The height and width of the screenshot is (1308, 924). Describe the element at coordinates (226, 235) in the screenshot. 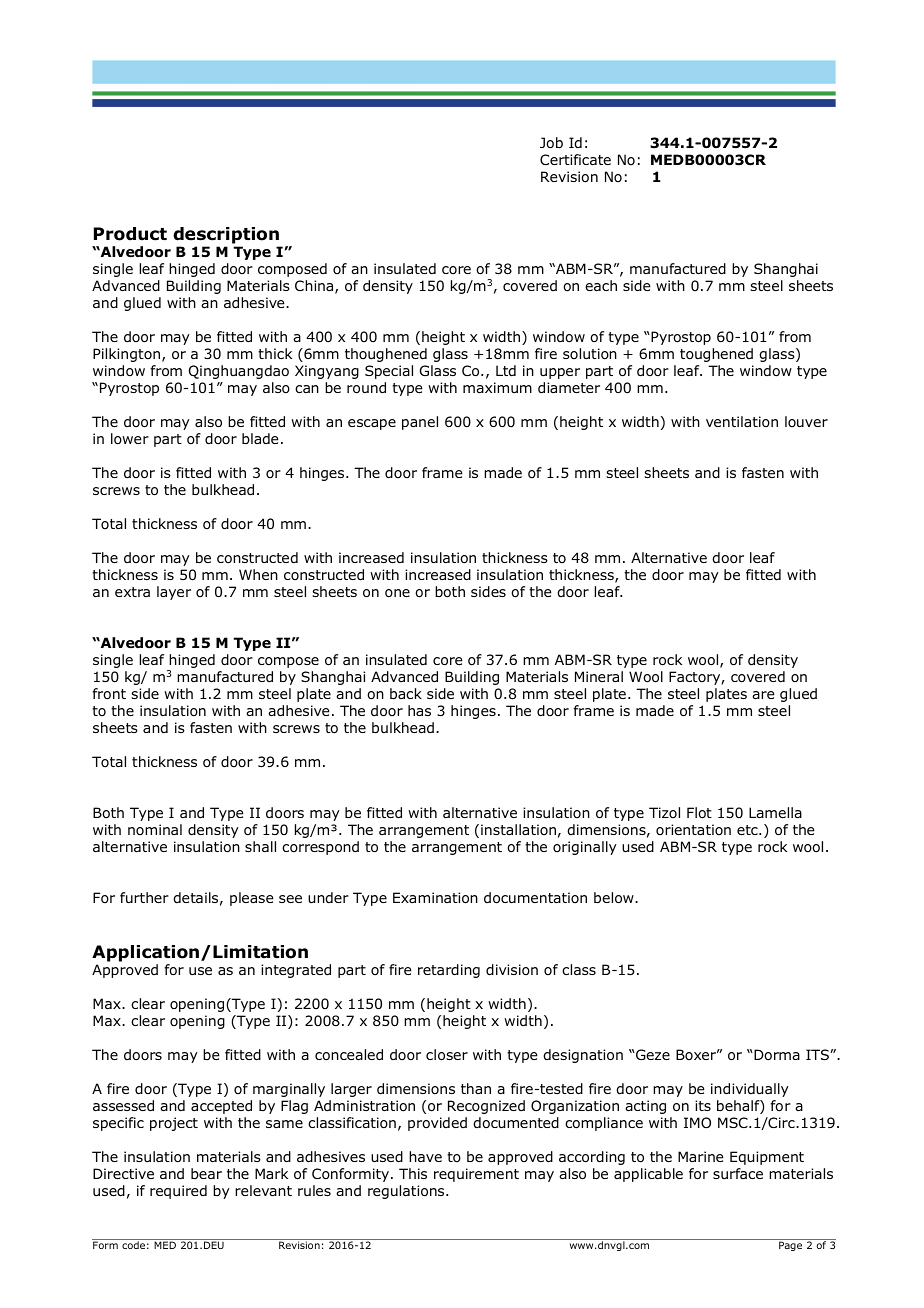

I see `description` at that location.
